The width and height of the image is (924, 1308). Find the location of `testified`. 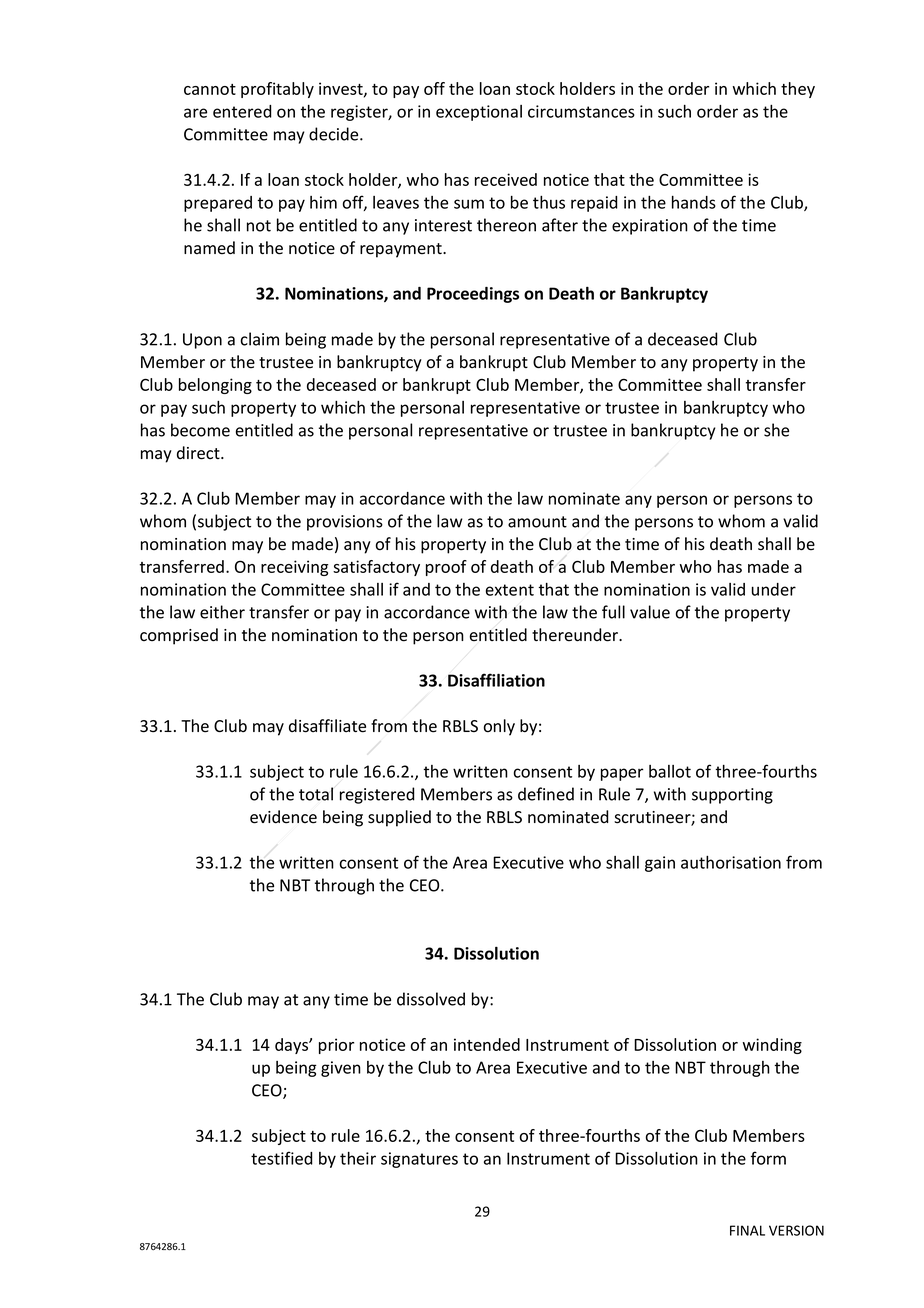

testified is located at coordinates (282, 1158).
